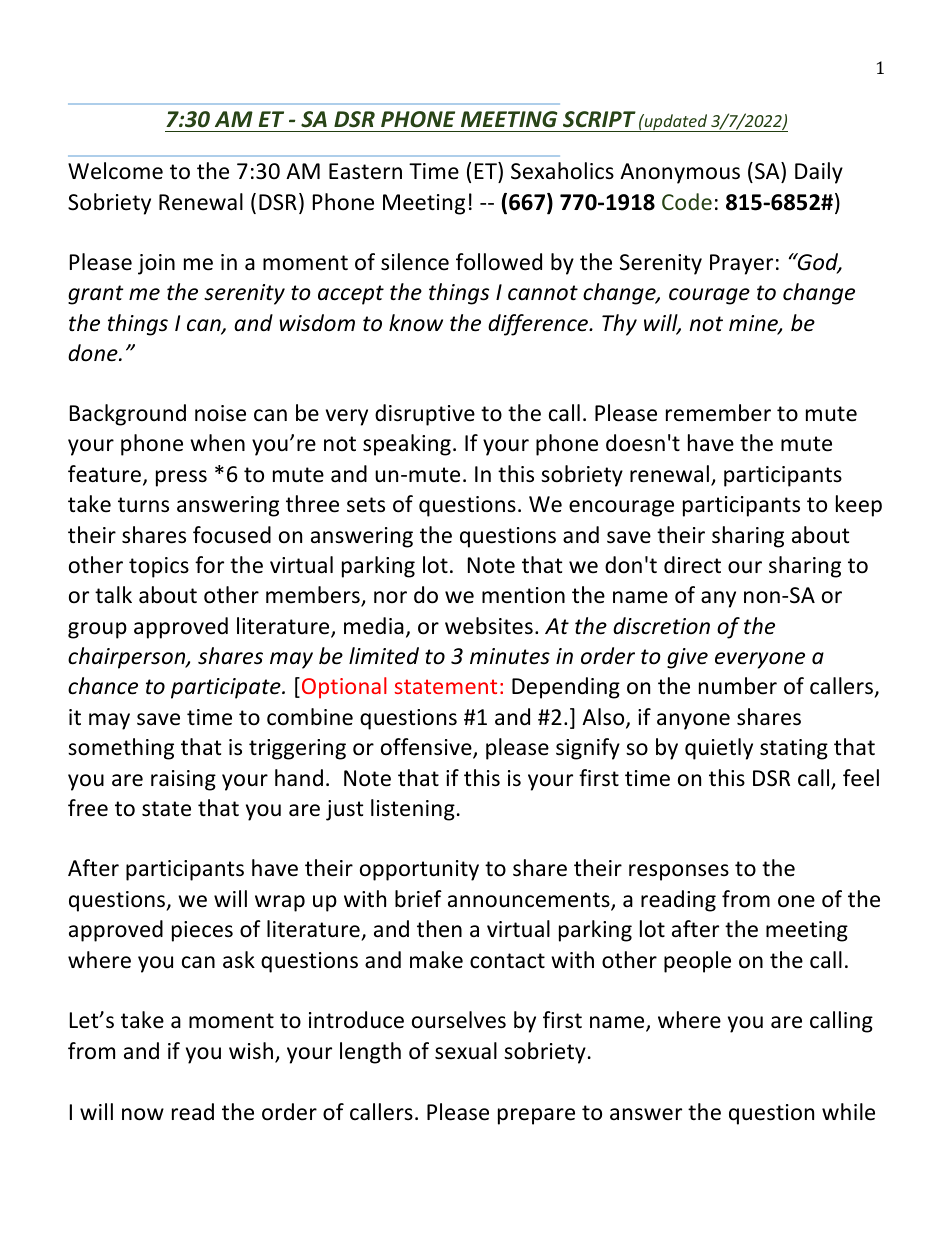  I want to click on while, so click(848, 1112).
